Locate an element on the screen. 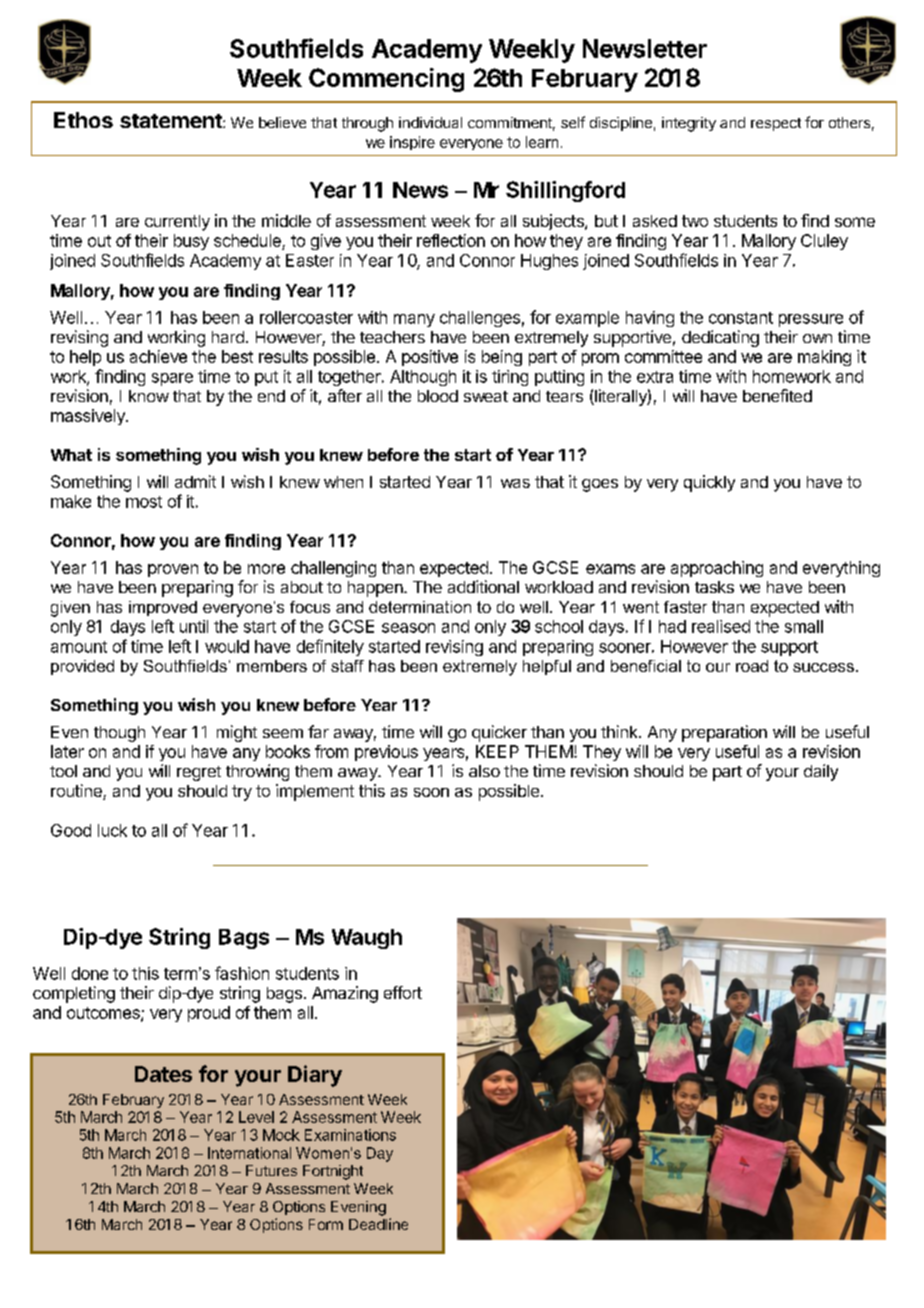 This screenshot has height=1308, width=924. individual is located at coordinates (430, 122).
